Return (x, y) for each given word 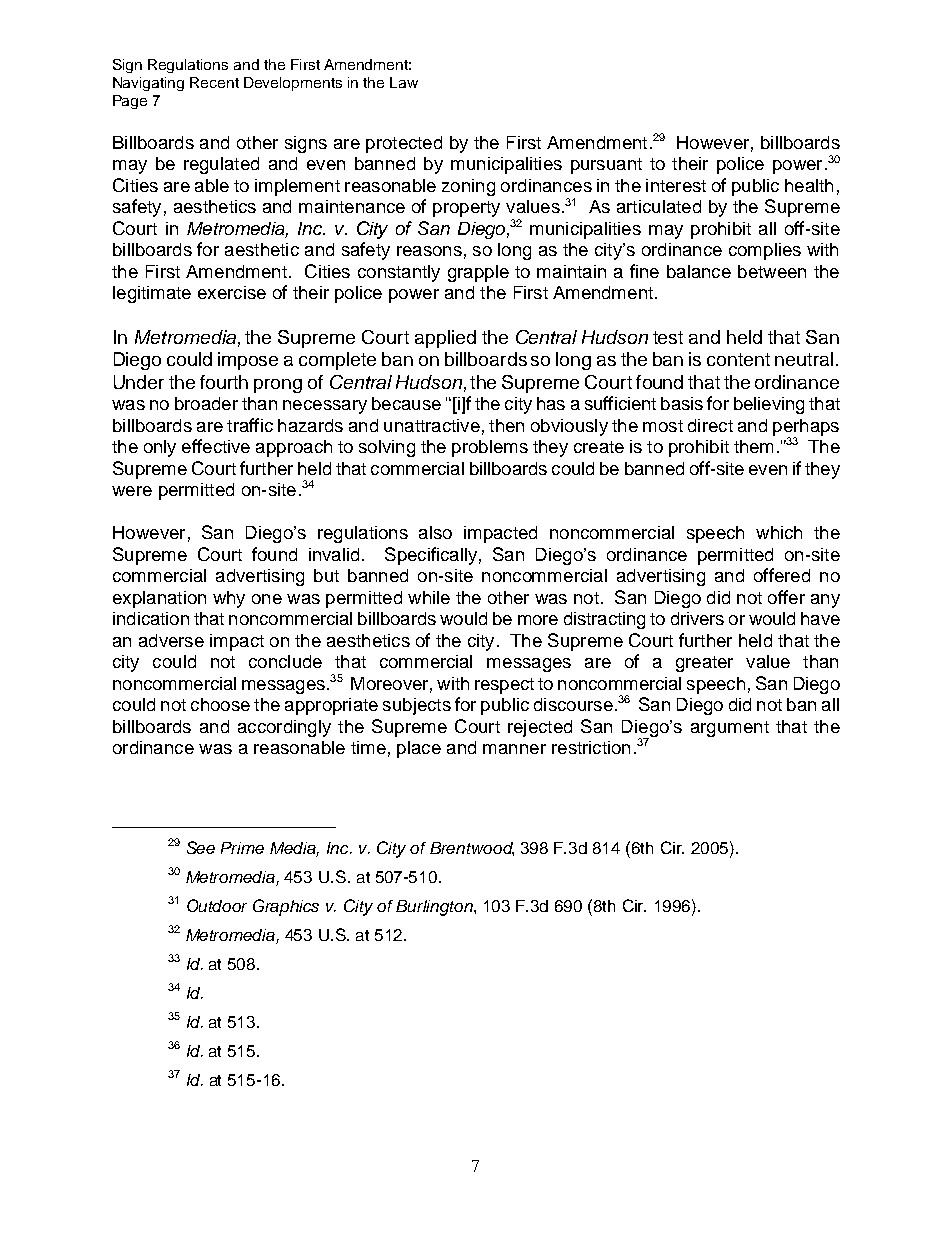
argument (730, 729)
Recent (214, 82)
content (738, 359)
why (229, 599)
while (429, 597)
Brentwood (472, 849)
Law (404, 82)
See (201, 847)
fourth (224, 382)
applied (445, 339)
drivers (697, 618)
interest (676, 185)
